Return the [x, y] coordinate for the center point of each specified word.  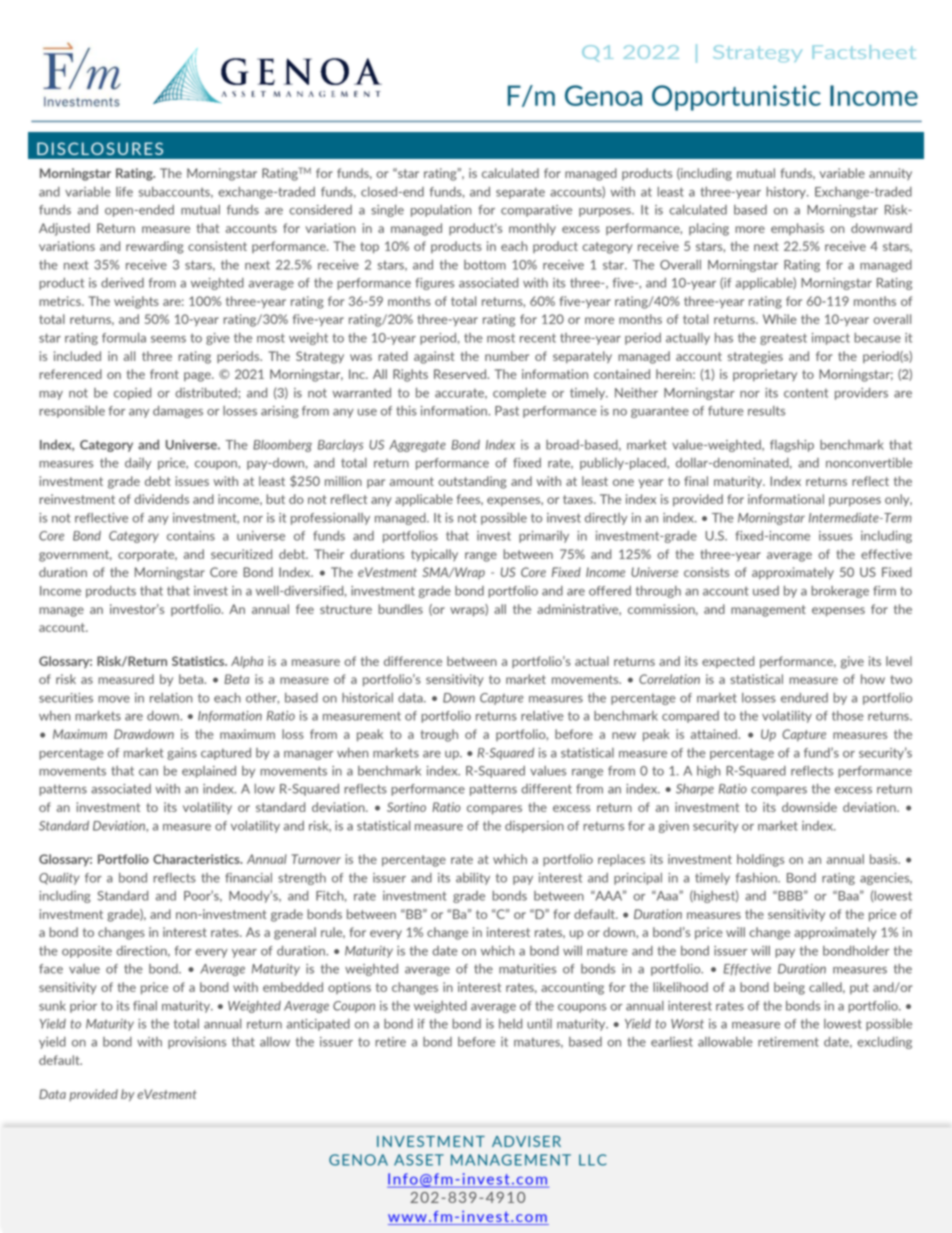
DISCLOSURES [100, 148]
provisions [197, 1043]
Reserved [461, 374]
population [441, 211]
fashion [757, 878]
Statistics [199, 661]
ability [473, 879]
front [164, 374]
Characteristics [197, 859]
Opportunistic [736, 98]
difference [413, 661]
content [806, 393]
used [766, 591]
